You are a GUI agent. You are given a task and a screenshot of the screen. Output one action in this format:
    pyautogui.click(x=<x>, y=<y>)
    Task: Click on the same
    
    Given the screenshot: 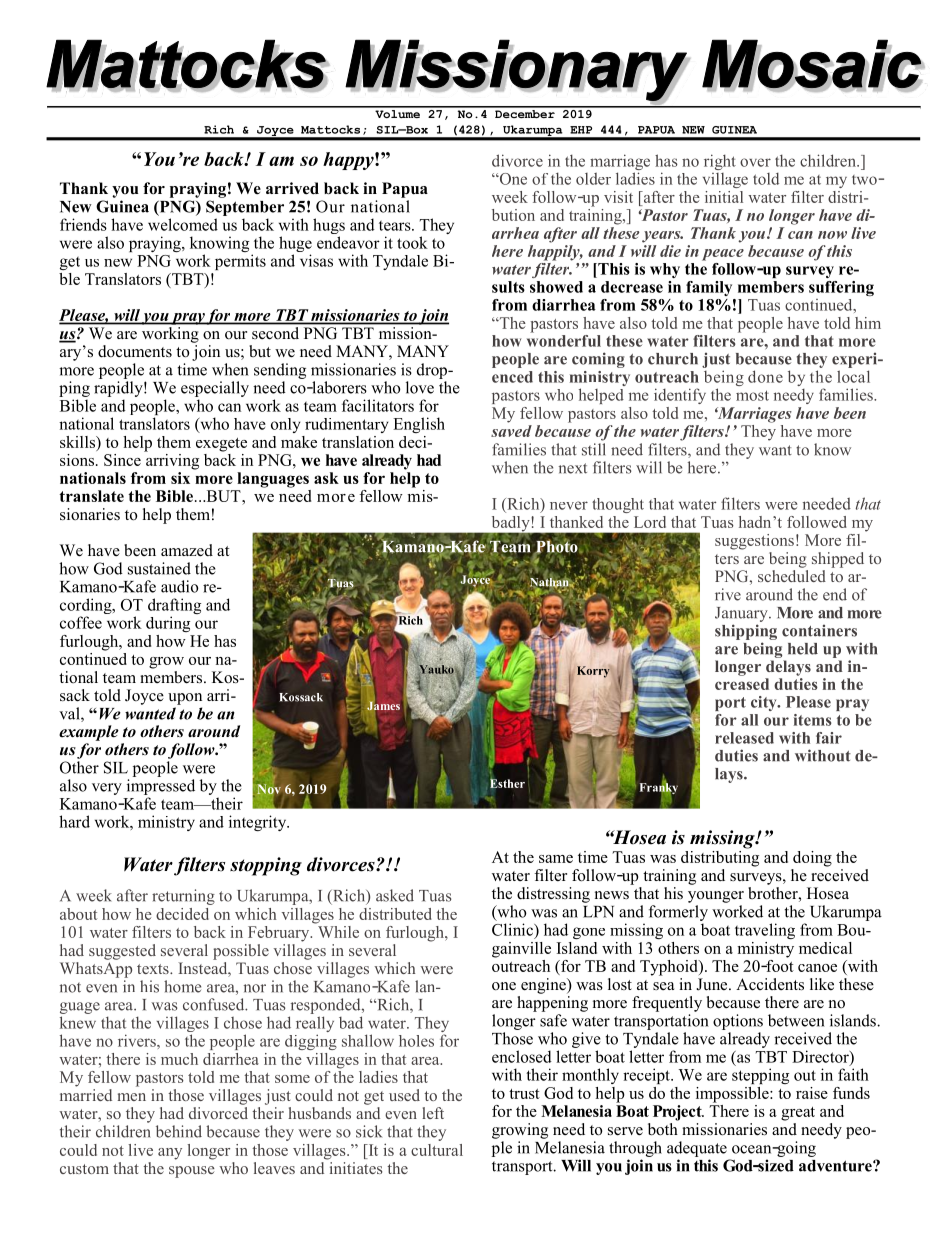 What is the action you would take?
    pyautogui.click(x=556, y=859)
